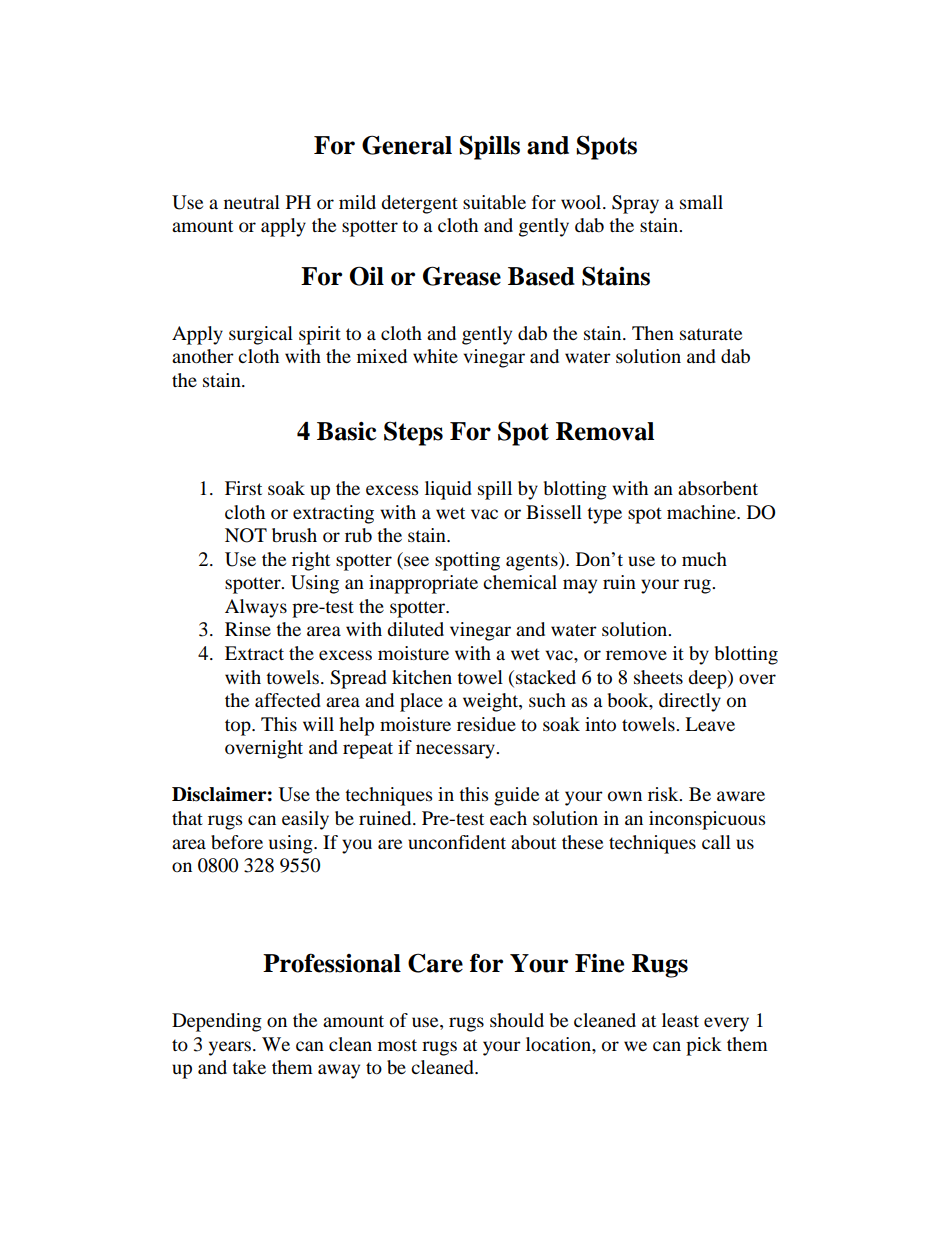 This page has height=1233, width=952. What do you see at coordinates (423, 584) in the page?
I see `inappropriate` at bounding box center [423, 584].
